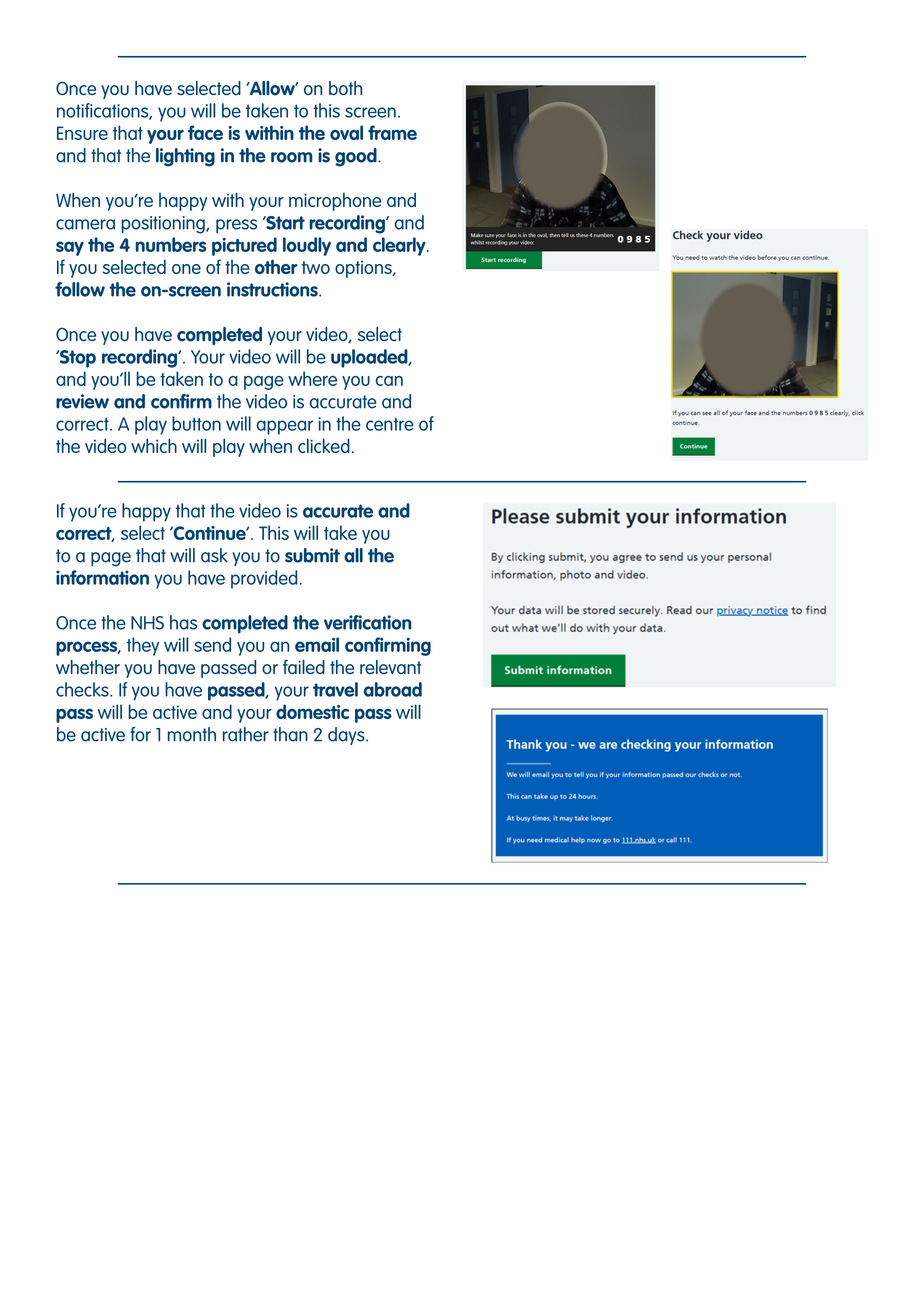  Describe the element at coordinates (347, 736) in the screenshot. I see `days` at that location.
